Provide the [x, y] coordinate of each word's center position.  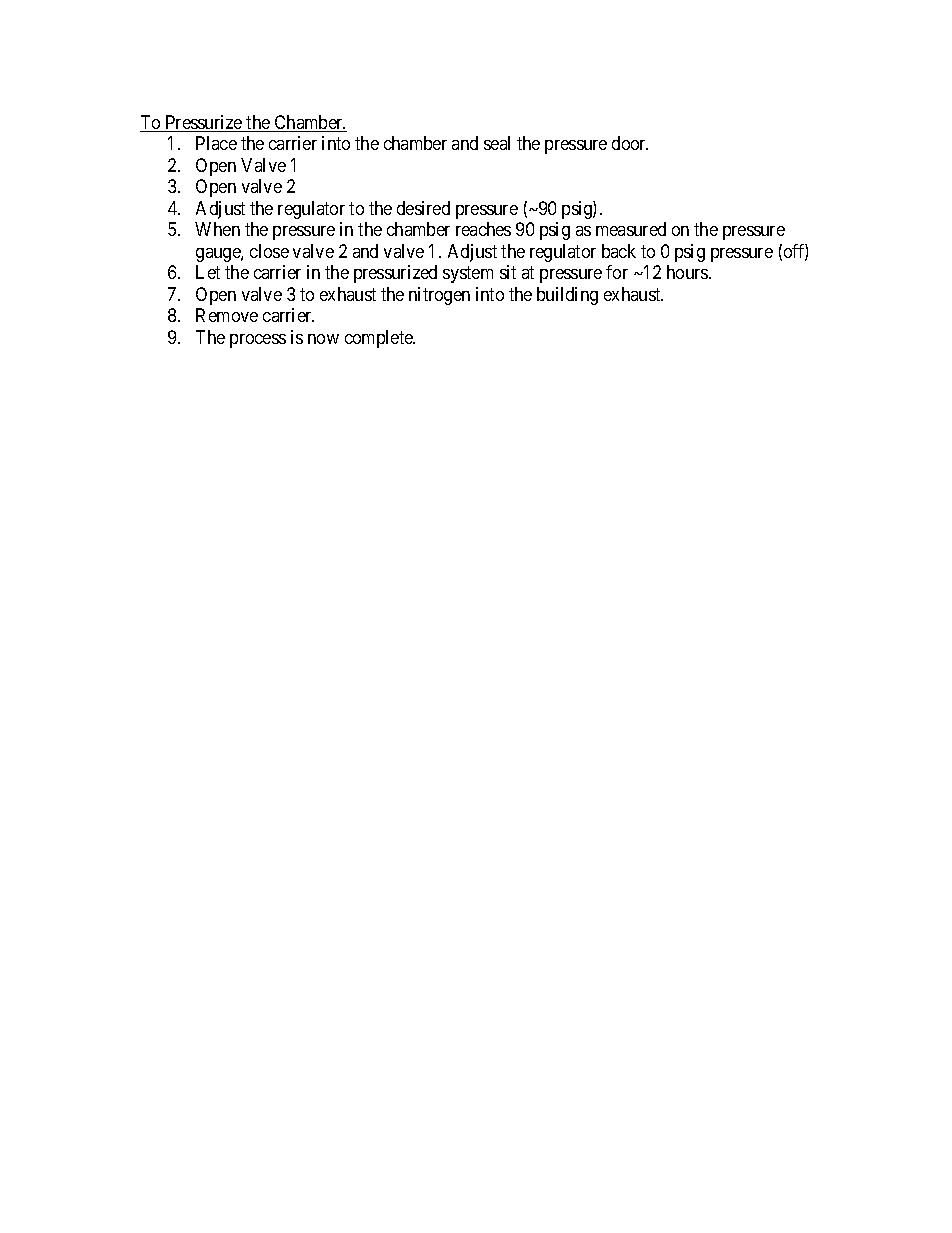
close [269, 251]
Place [216, 143]
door [630, 143]
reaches [483, 229]
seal [497, 143]
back [619, 251]
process [258, 341]
